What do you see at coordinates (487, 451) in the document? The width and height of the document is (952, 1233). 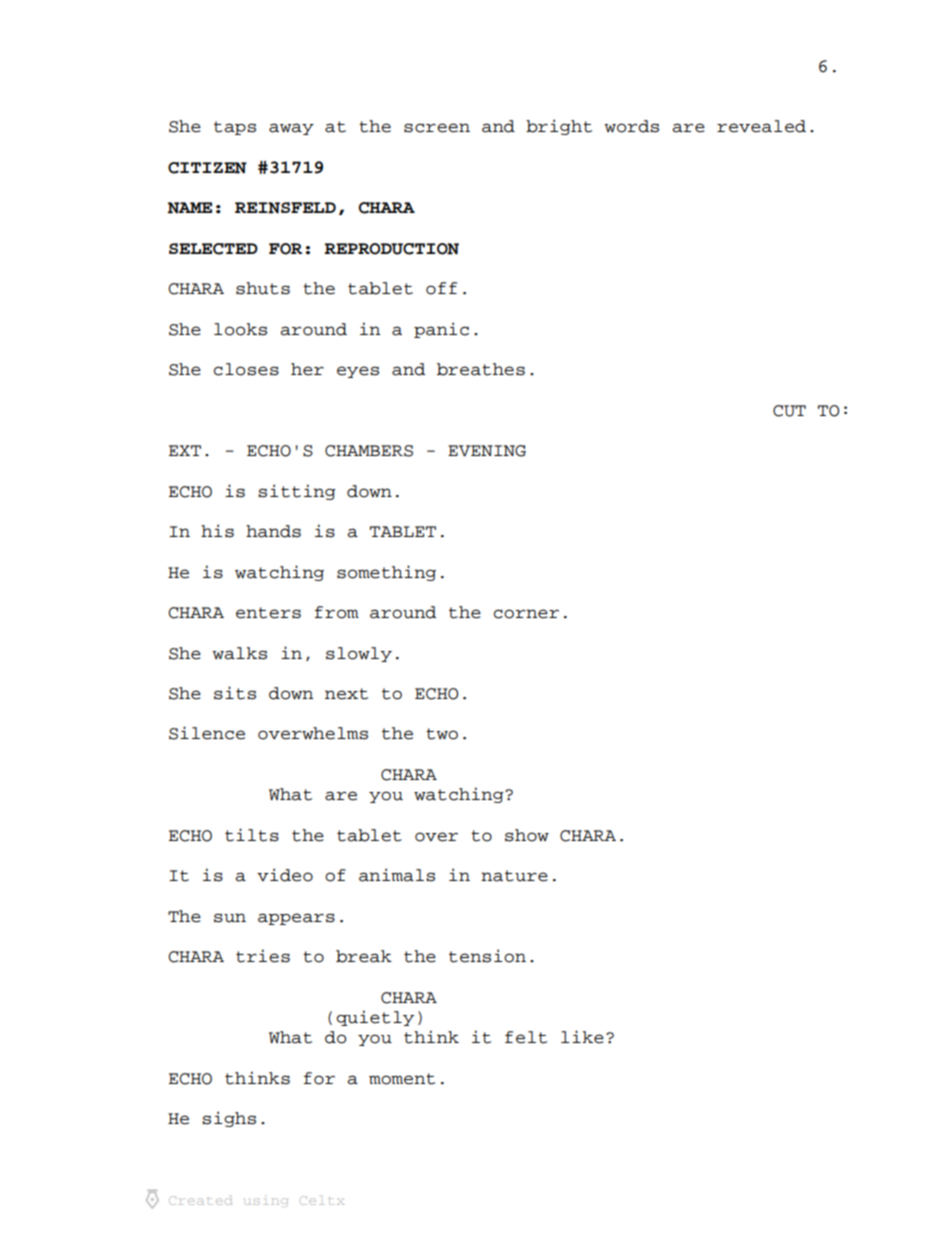 I see `EVENING` at bounding box center [487, 451].
